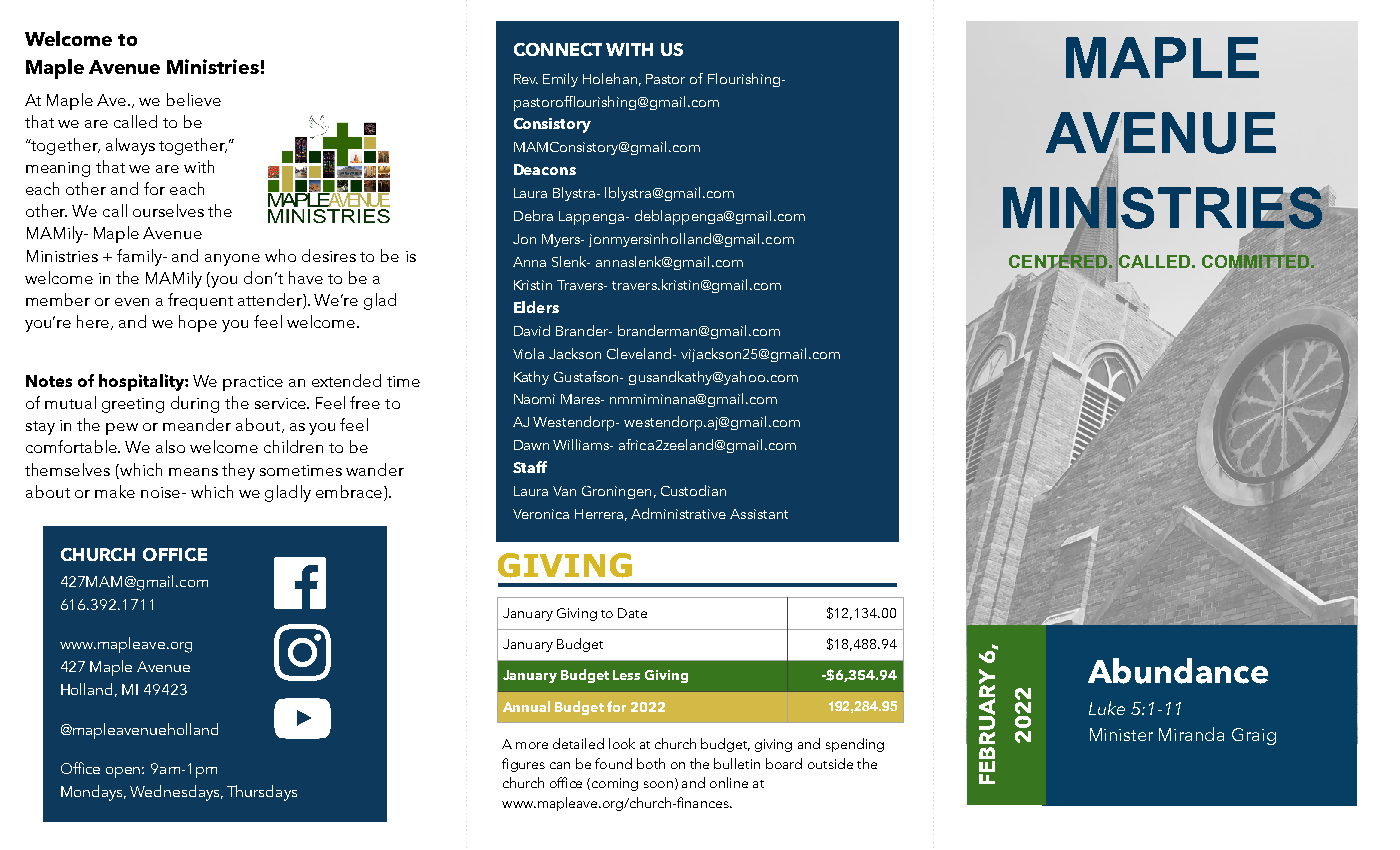  I want to click on CONNECT, so click(558, 49).
